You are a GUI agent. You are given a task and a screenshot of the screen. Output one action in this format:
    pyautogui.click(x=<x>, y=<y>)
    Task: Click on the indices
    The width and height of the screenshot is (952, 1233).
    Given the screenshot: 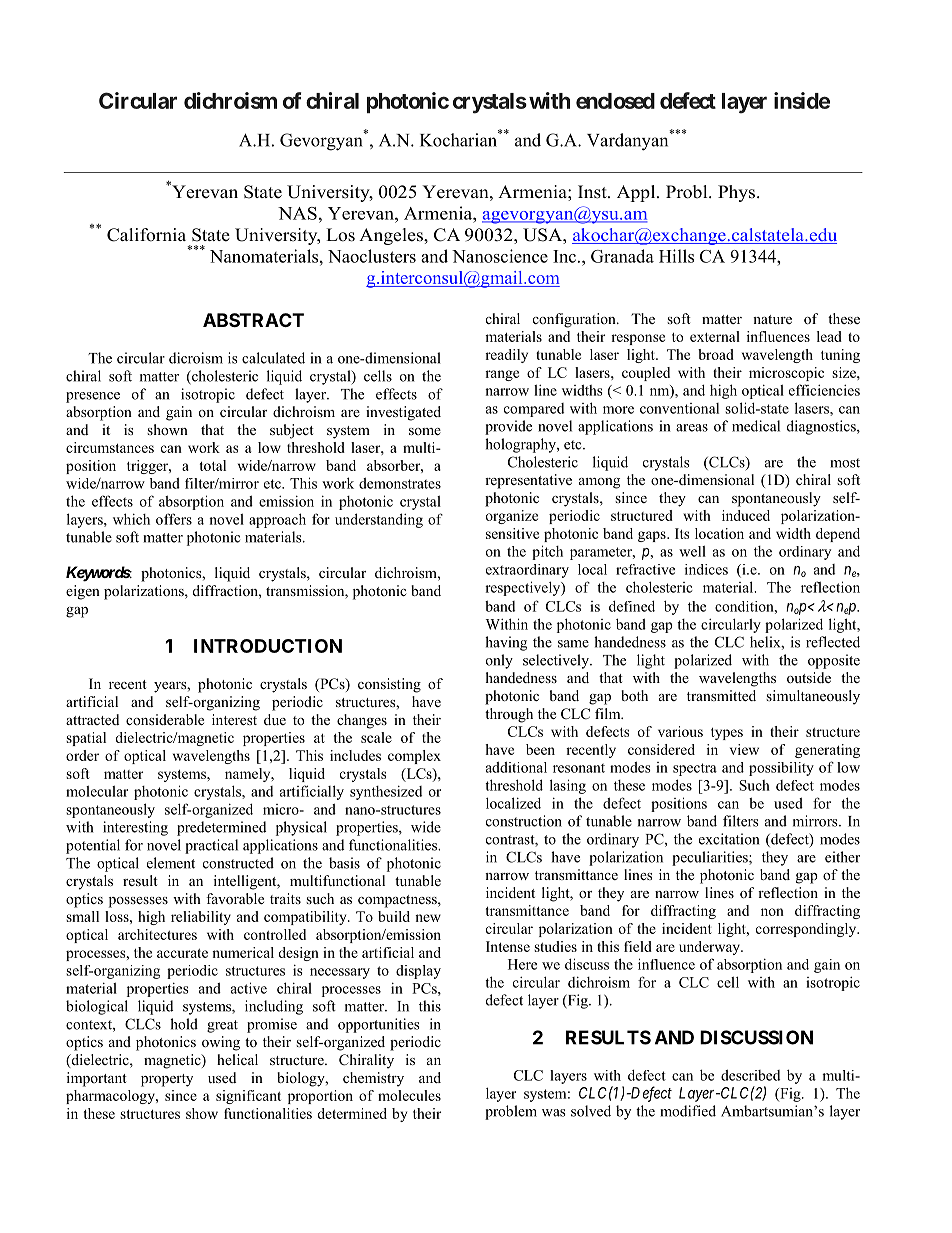 What is the action you would take?
    pyautogui.click(x=706, y=569)
